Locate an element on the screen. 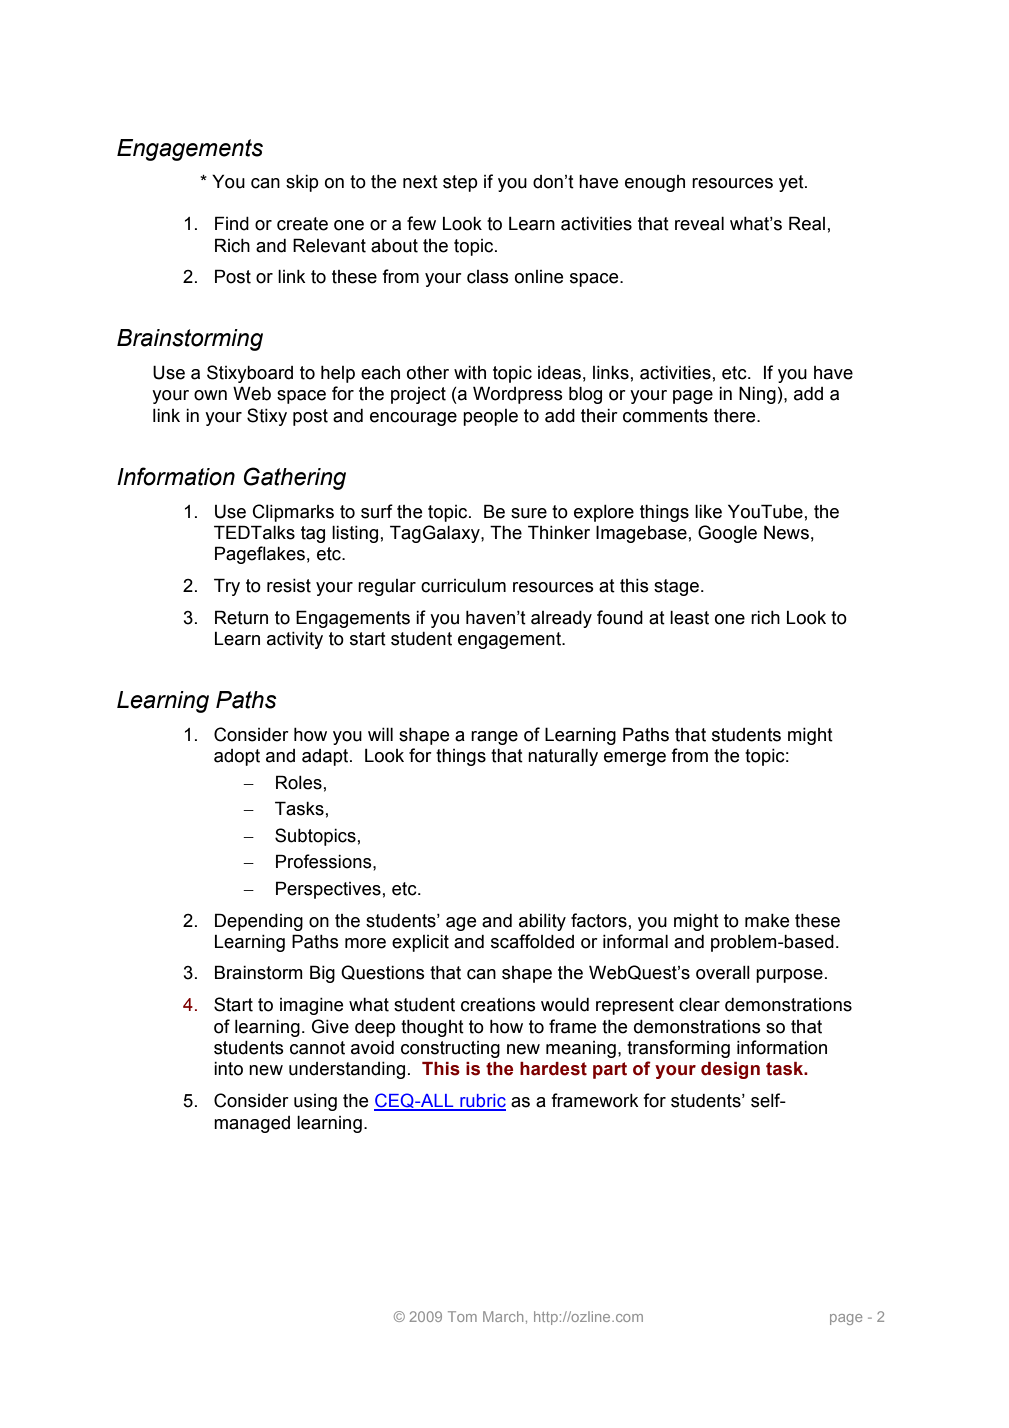  reveal is located at coordinates (699, 224).
